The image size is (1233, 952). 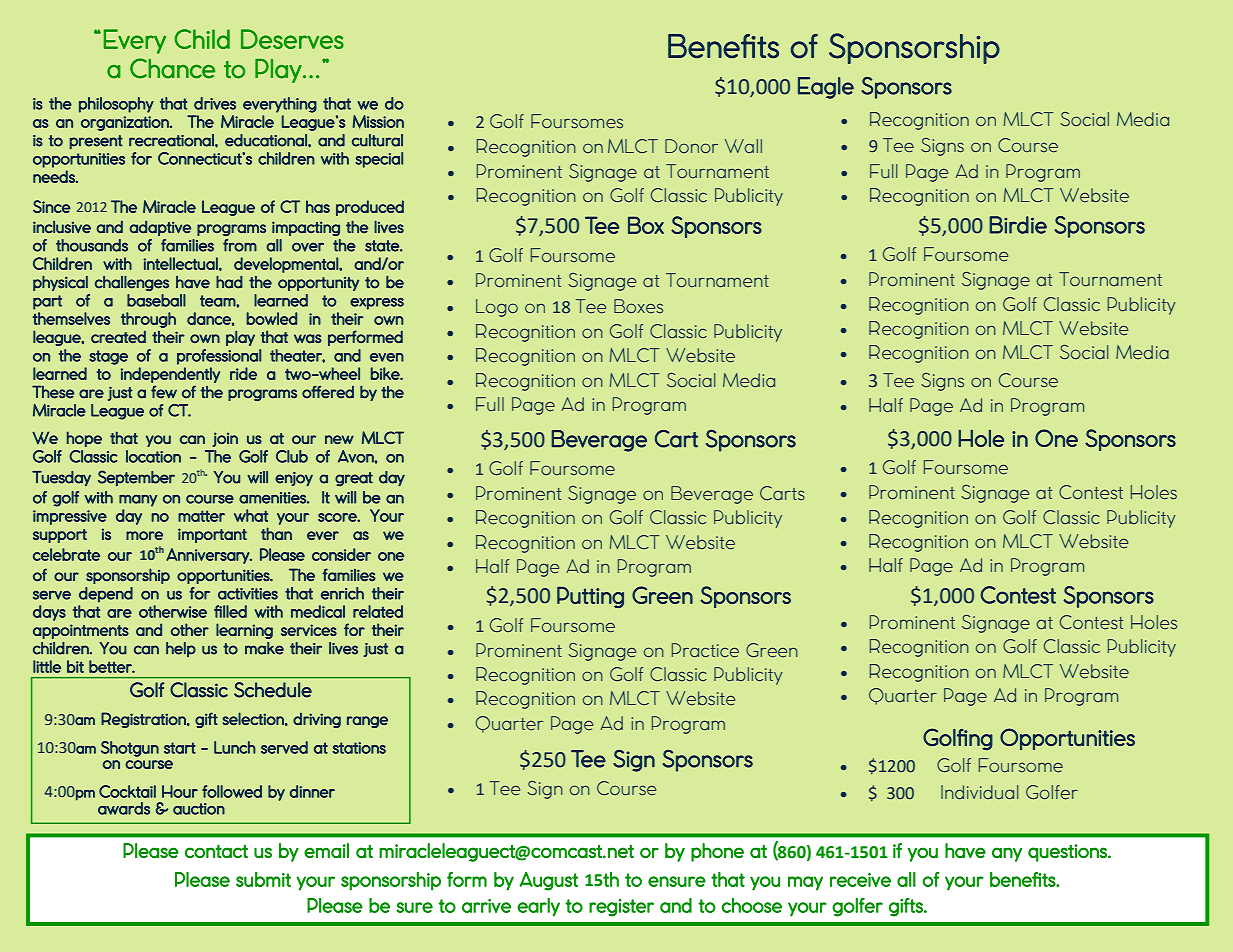 I want to click on Practice, so click(x=705, y=650).
